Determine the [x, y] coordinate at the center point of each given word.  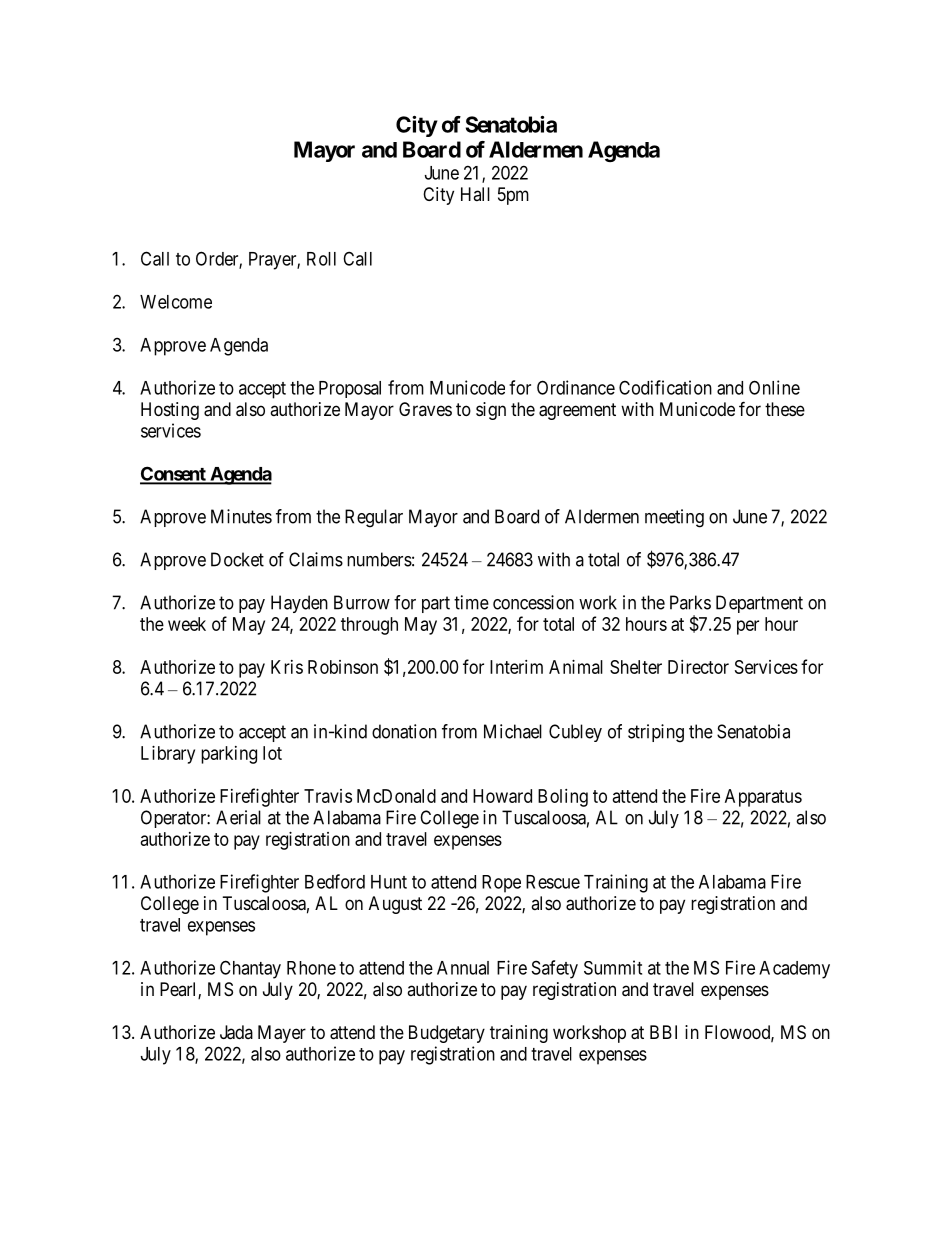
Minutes [241, 516]
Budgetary [447, 1034]
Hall [475, 194]
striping [656, 733]
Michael [513, 731]
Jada [236, 1032]
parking [229, 755]
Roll [321, 259]
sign [491, 411]
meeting [674, 518]
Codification [665, 387]
